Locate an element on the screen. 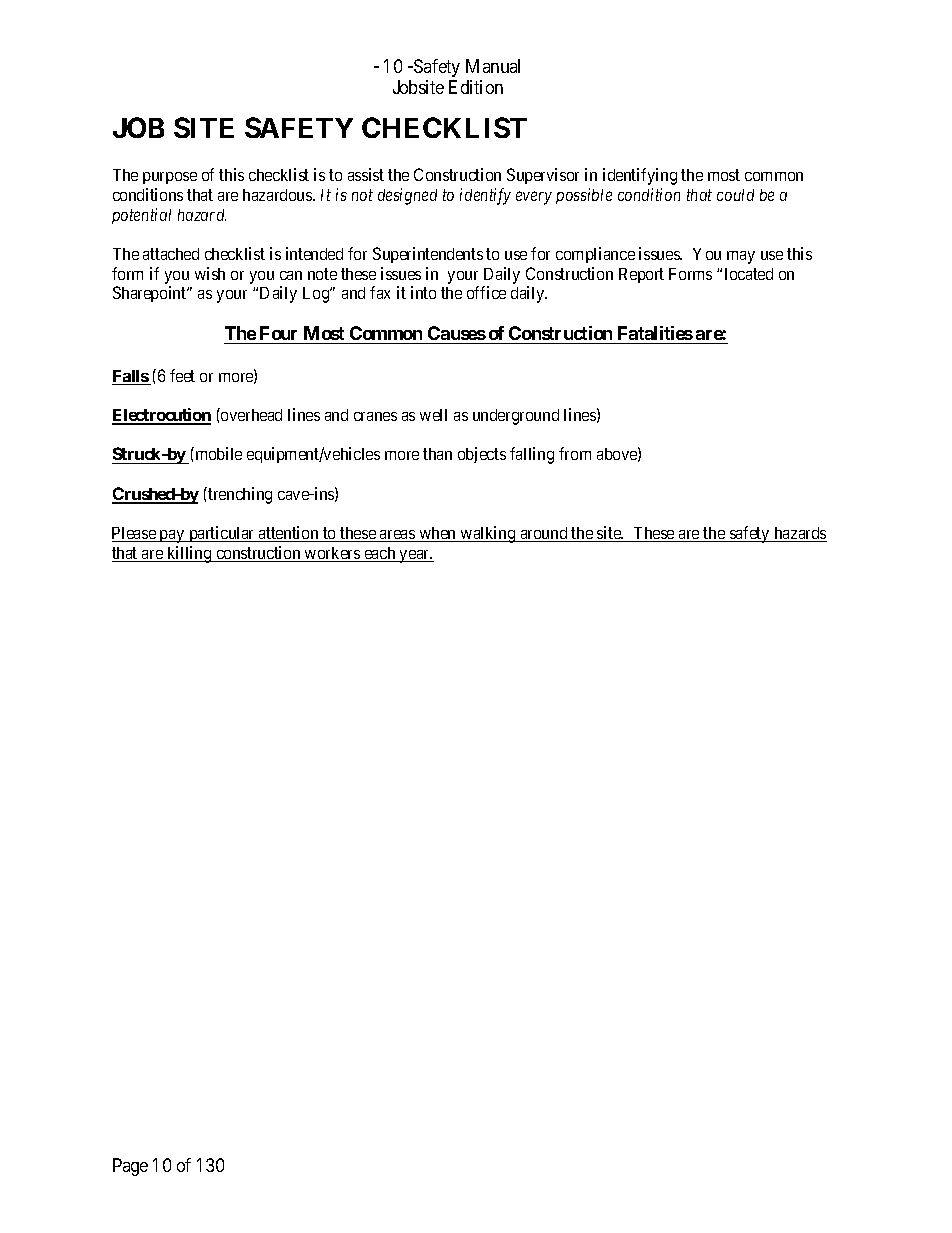 The image size is (952, 1233). killing is located at coordinates (189, 554).
